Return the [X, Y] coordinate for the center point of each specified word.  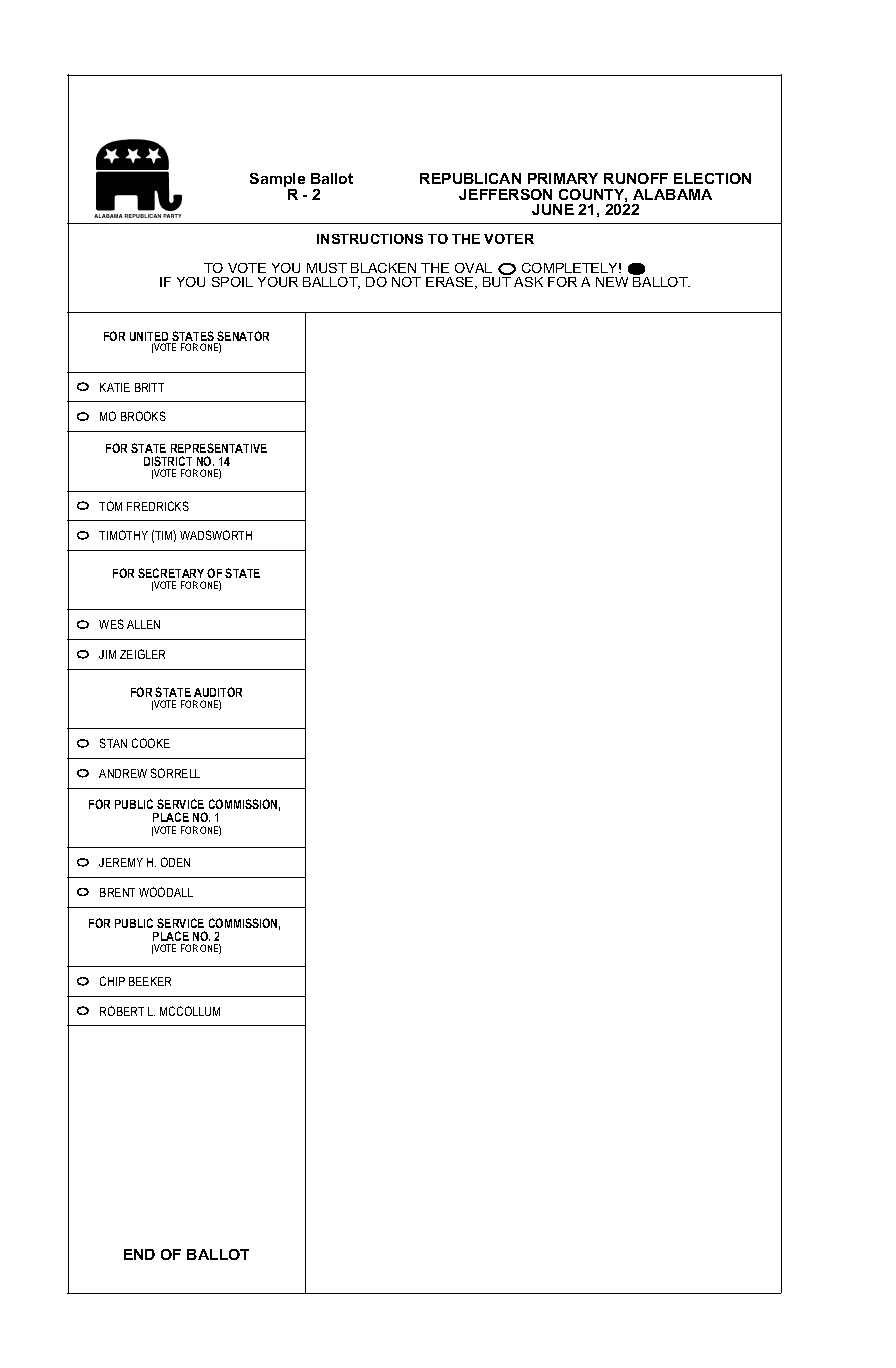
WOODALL [166, 892]
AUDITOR [218, 692]
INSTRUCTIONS [370, 239]
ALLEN [143, 624]
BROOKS [143, 416]
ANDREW [123, 773]
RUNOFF [636, 178]
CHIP [112, 981]
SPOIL [232, 282]
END [139, 1254]
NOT [406, 282]
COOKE [151, 743]
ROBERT [122, 1011]
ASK [528, 282]
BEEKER [150, 981]
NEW [612, 282]
